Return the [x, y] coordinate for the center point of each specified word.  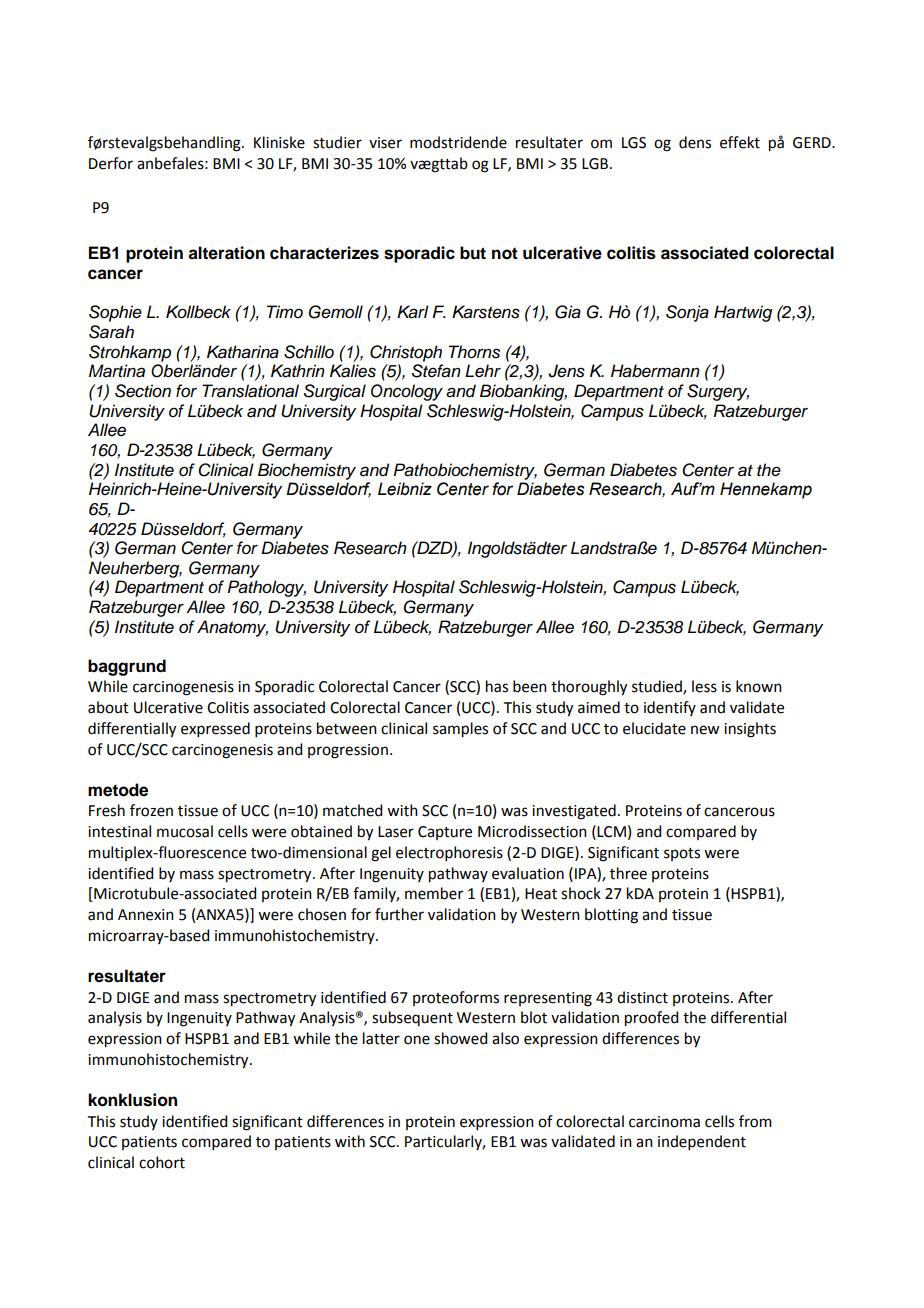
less [704, 686]
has [497, 686]
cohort [162, 1162]
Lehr [483, 371]
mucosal [185, 831]
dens [695, 142]
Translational [250, 391]
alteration [226, 253]
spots [682, 854]
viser [385, 143]
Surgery [718, 392]
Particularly [445, 1142]
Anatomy [232, 628]
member [434, 893]
